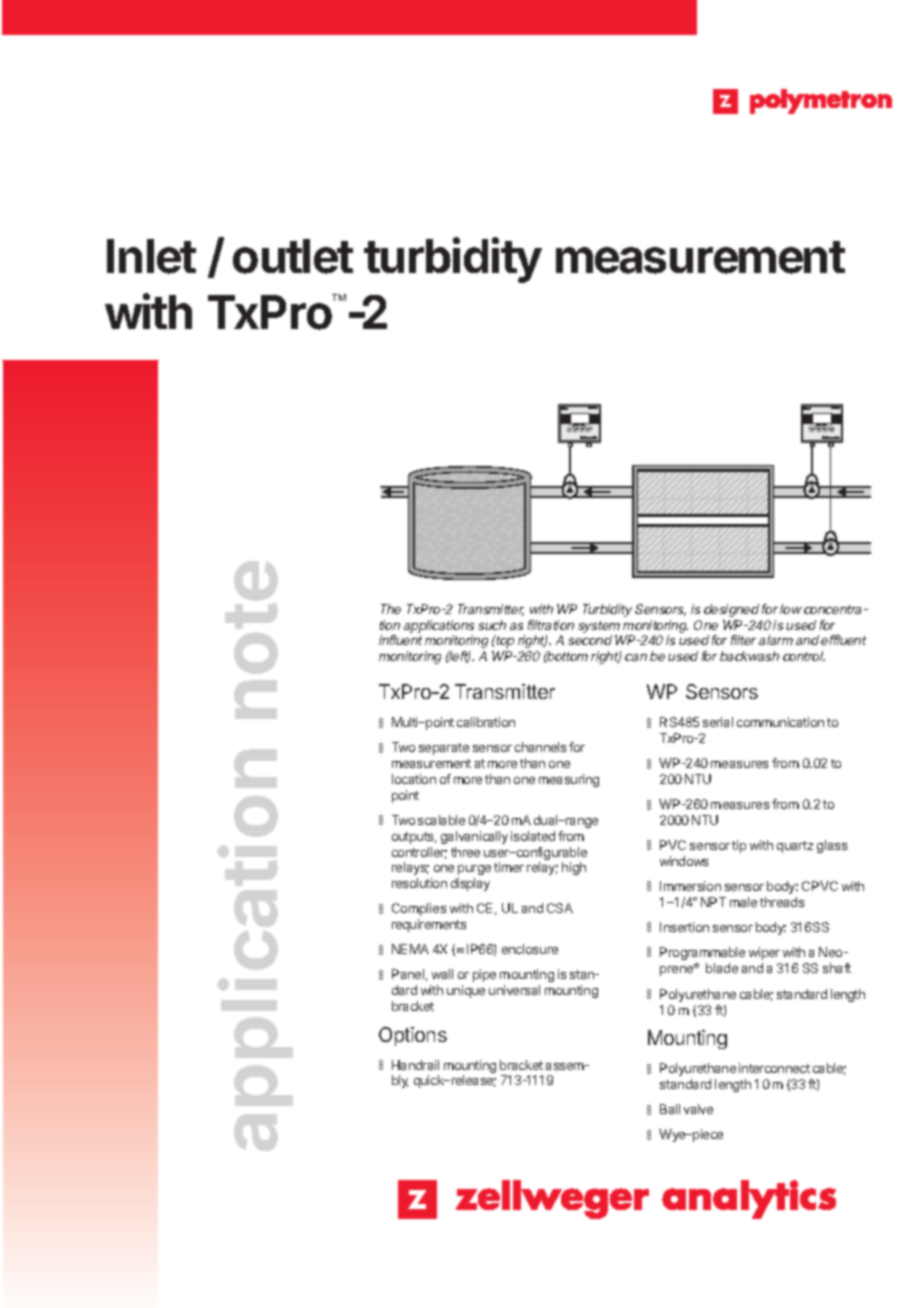 This image has width=924, height=1308. Describe the element at coordinates (442, 974) in the image. I see `wall` at that location.
